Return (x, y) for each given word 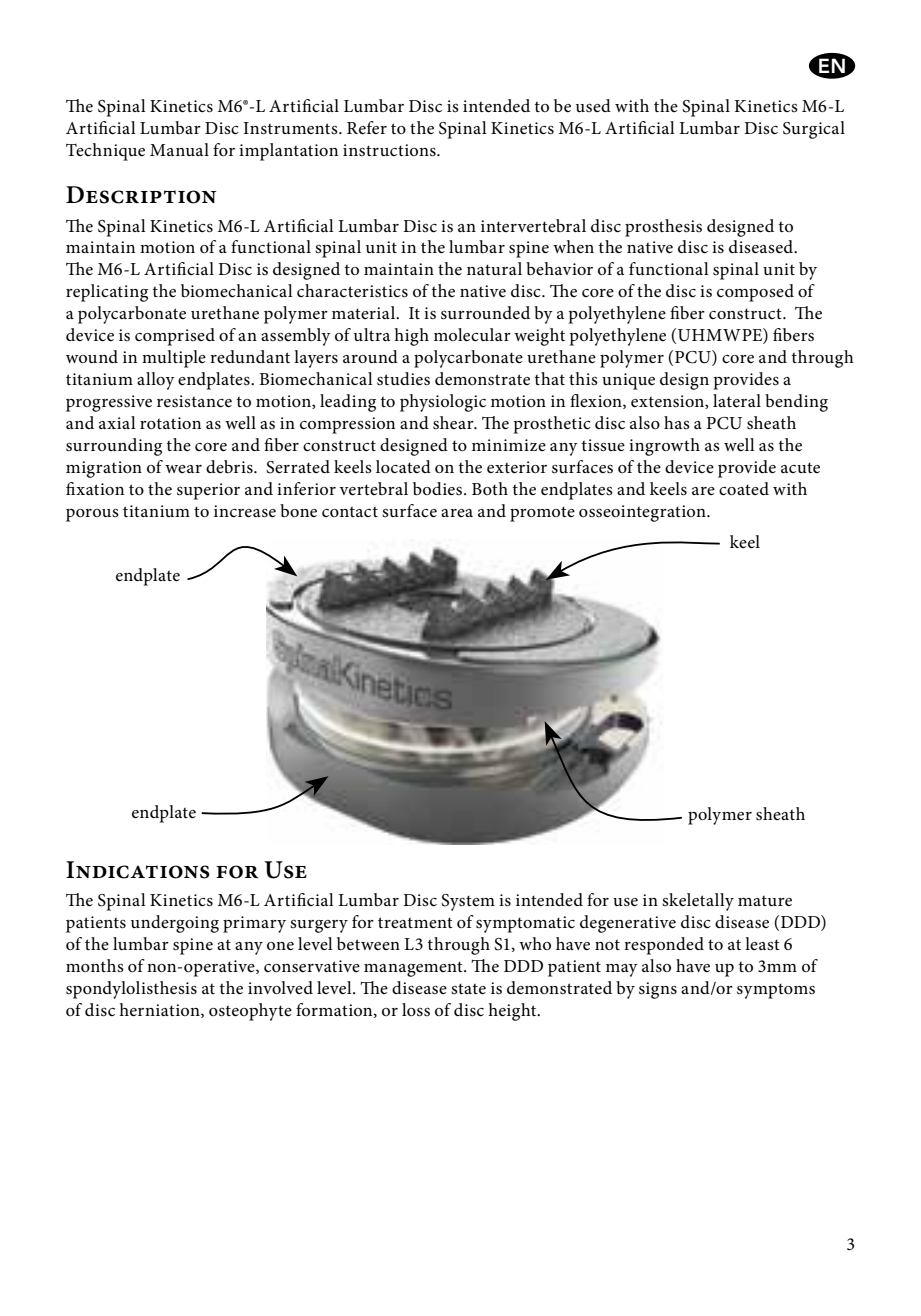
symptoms (776, 991)
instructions (390, 150)
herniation (160, 1010)
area (457, 513)
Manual (179, 149)
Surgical (814, 130)
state (468, 989)
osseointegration (643, 513)
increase (245, 511)
